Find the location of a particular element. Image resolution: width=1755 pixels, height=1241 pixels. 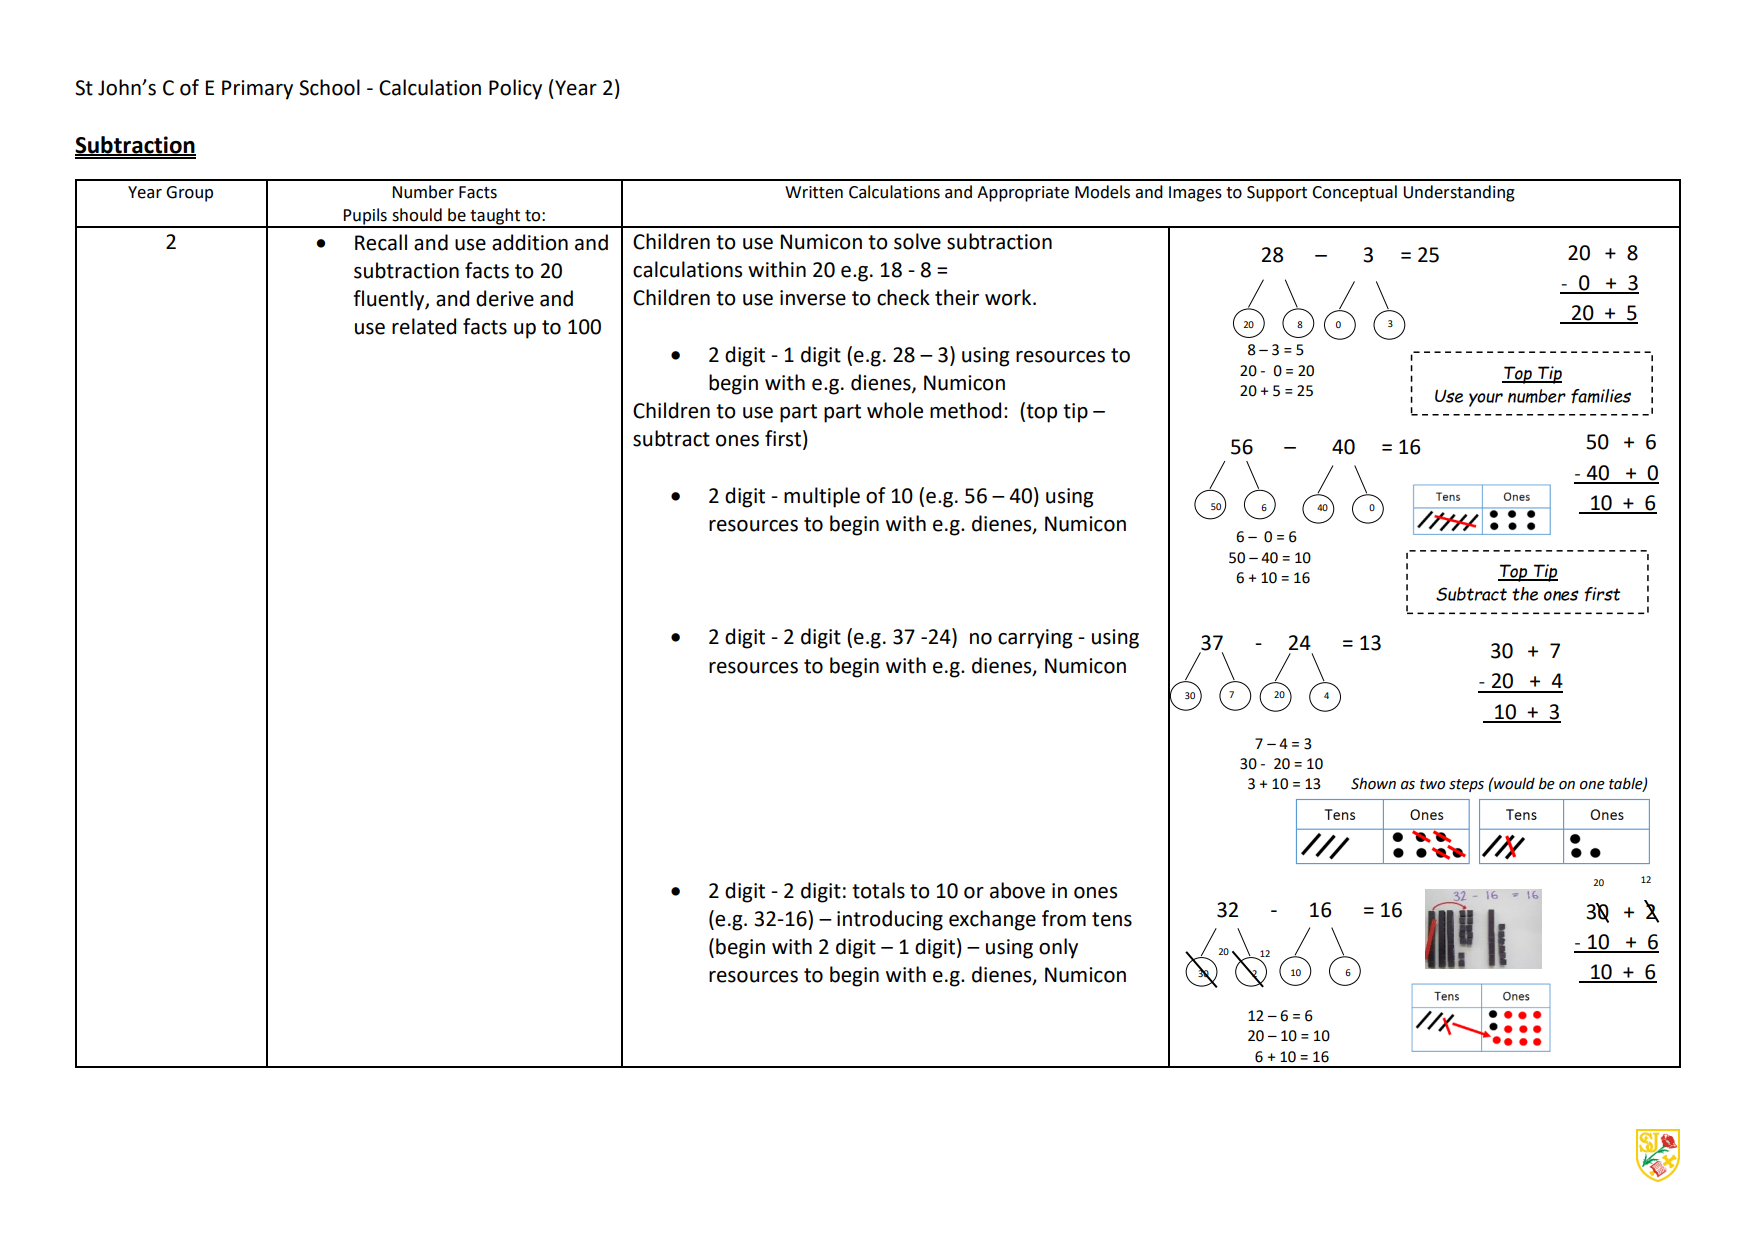

Written is located at coordinates (814, 192).
